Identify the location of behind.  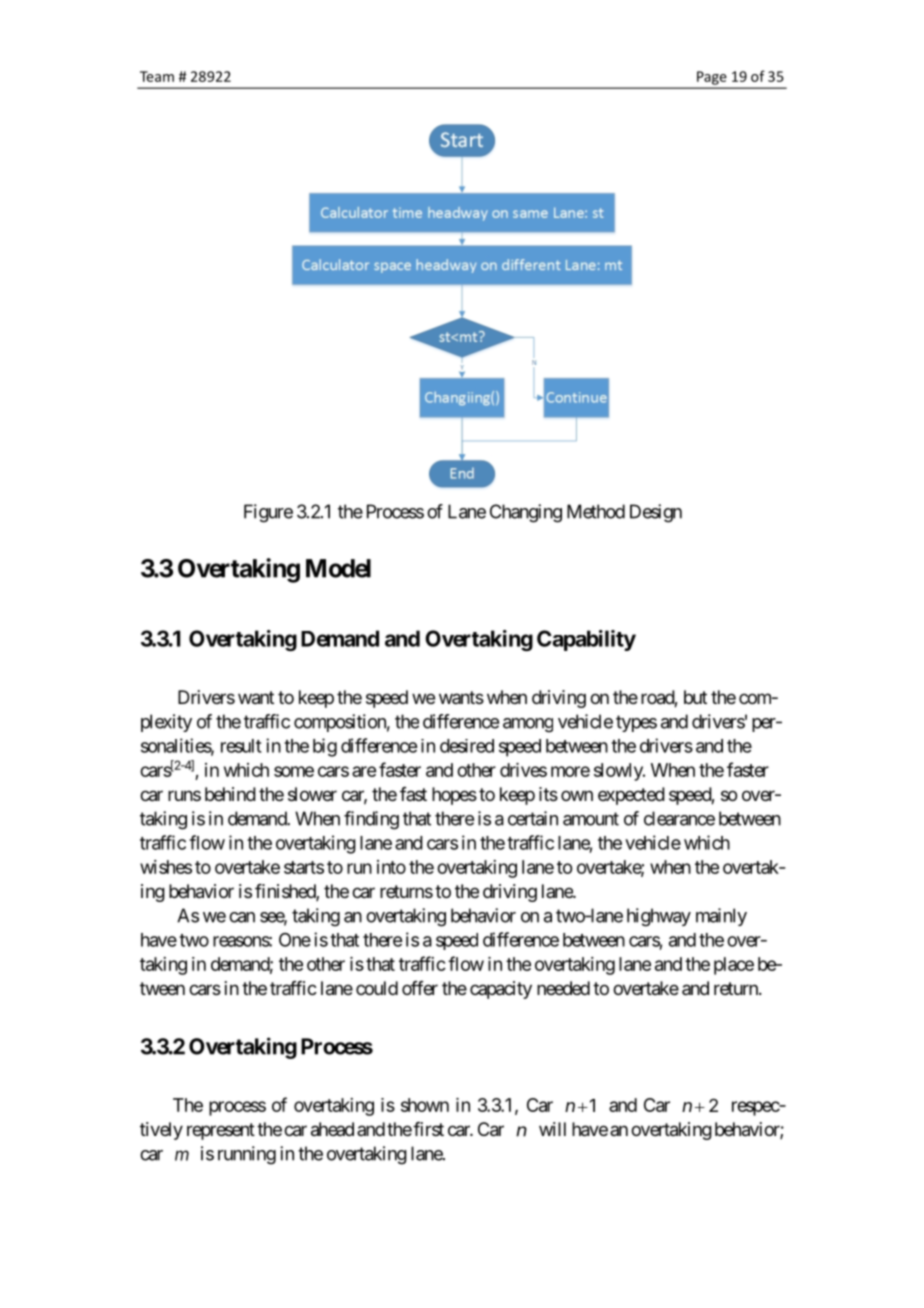
(230, 794).
